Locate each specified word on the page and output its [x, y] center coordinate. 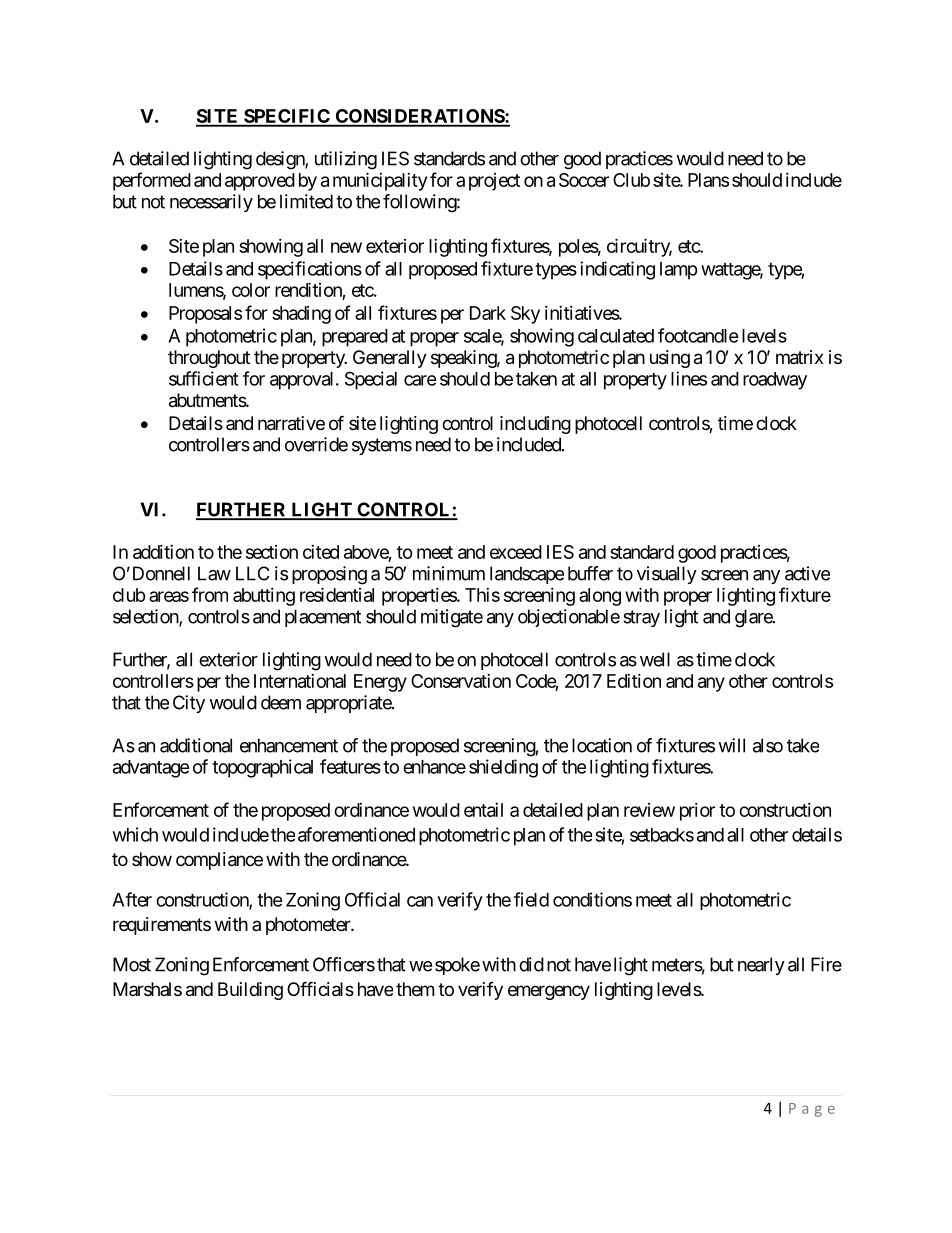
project [494, 182]
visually [667, 575]
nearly [761, 966]
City [189, 704]
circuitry [639, 247]
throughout [209, 359]
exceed [516, 552]
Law [214, 573]
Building [250, 991]
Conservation [461, 681]
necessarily [211, 203]
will [731, 745]
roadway [775, 381]
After [132, 899]
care [420, 380]
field [531, 899]
